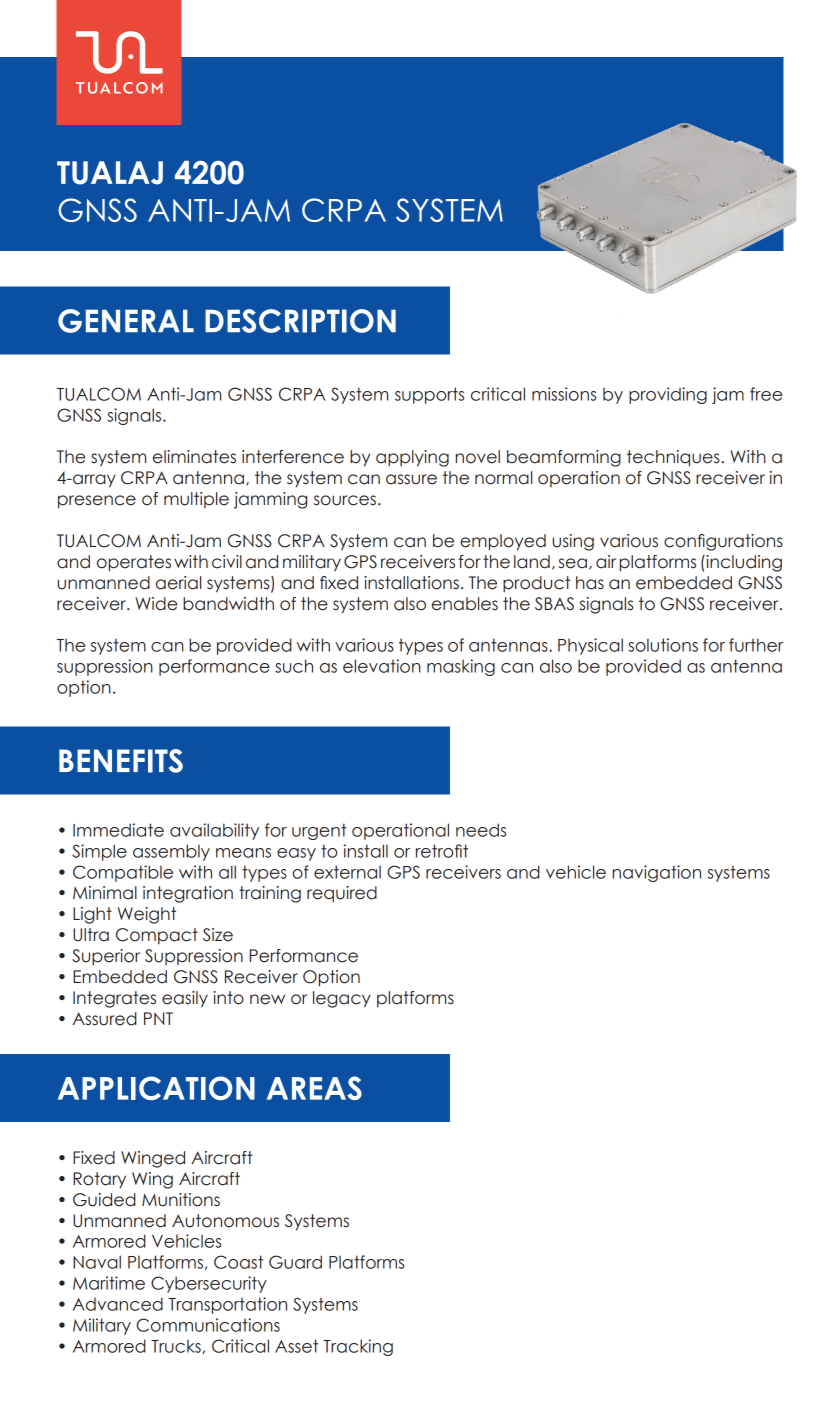  Describe the element at coordinates (178, 583) in the screenshot. I see `aerial` at that location.
